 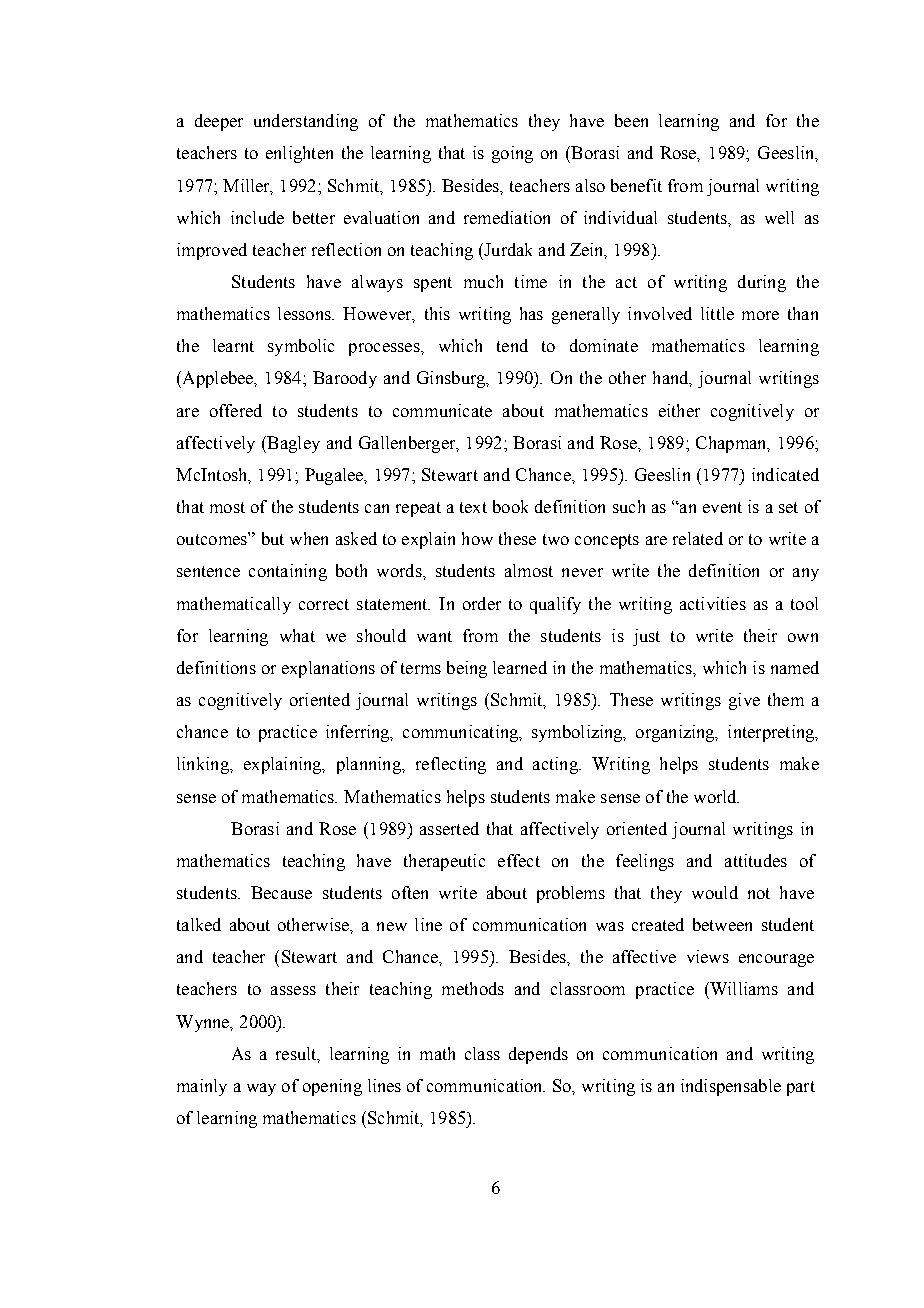 I want to click on going, so click(x=512, y=154).
